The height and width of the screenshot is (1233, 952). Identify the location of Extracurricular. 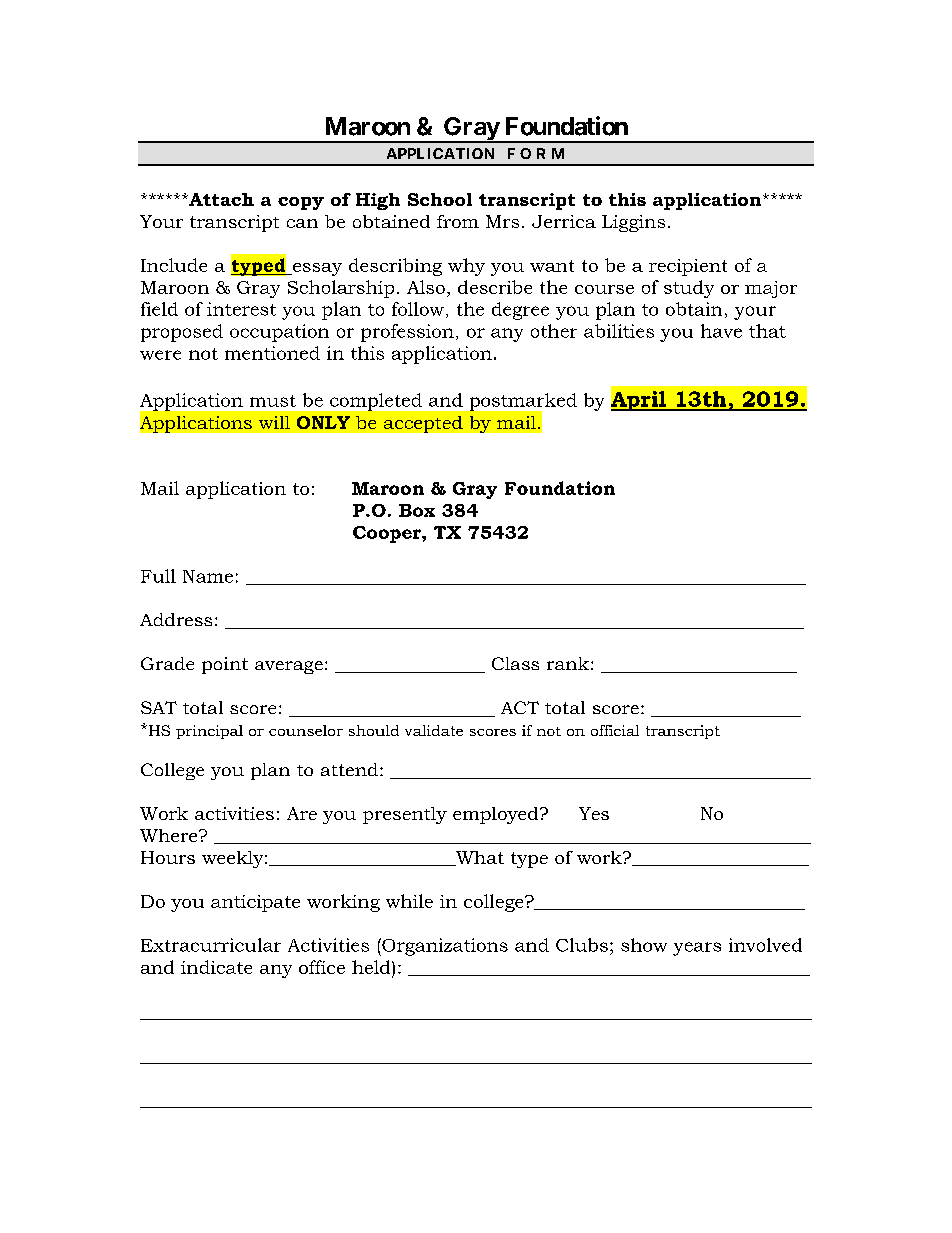
(211, 945).
